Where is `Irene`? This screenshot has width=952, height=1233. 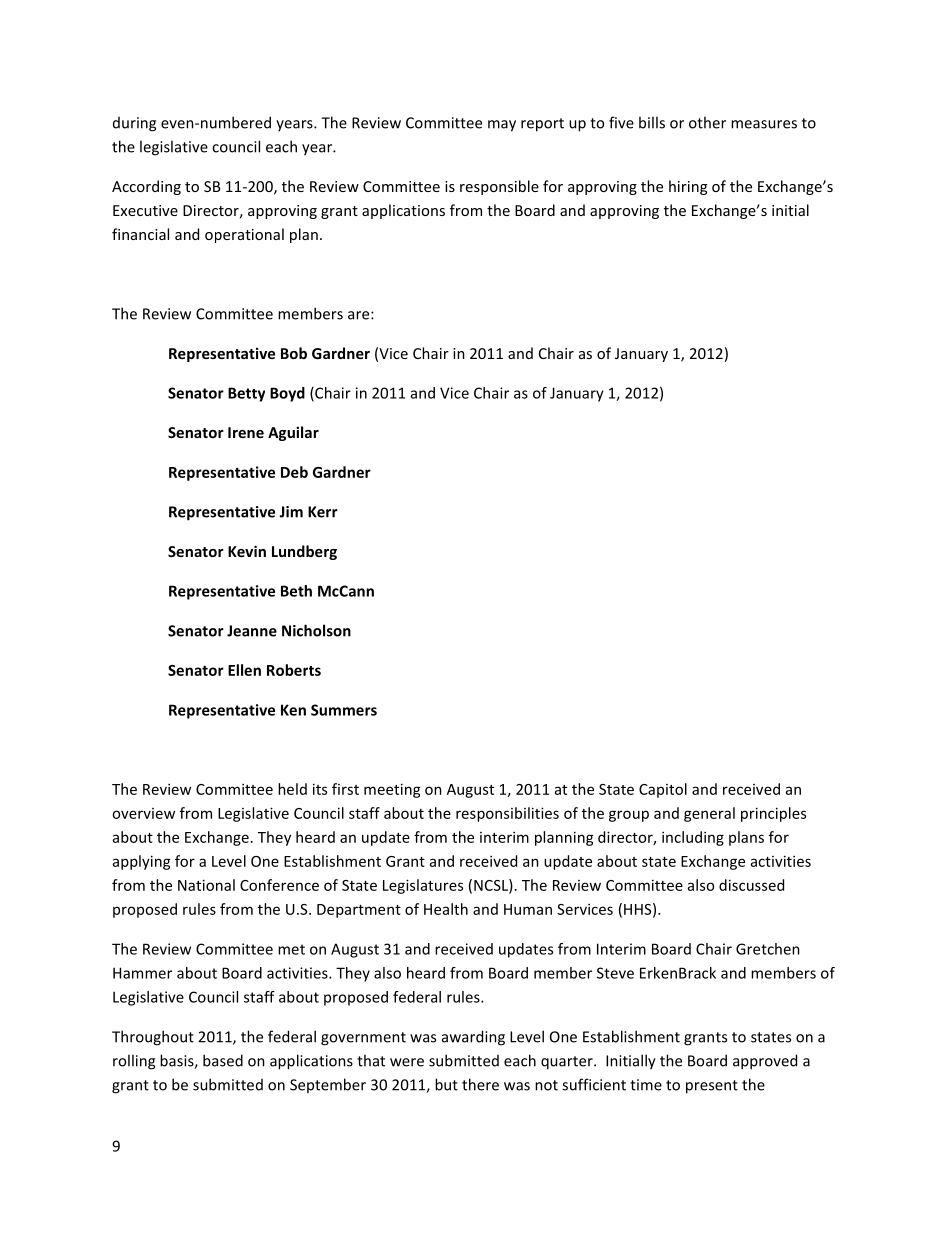 Irene is located at coordinates (246, 432).
